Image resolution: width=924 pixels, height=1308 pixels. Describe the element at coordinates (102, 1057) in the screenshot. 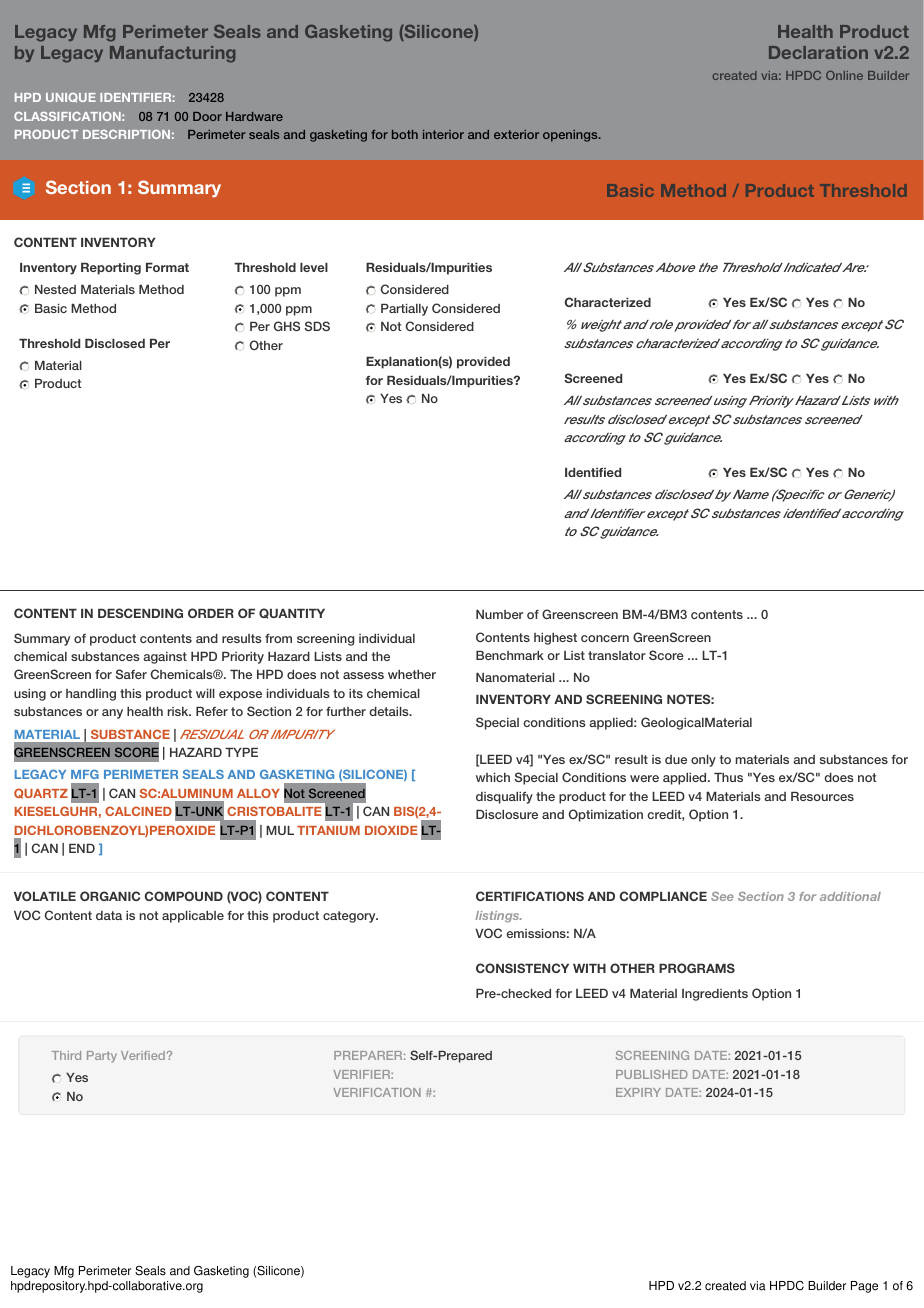

I see `Party` at that location.
